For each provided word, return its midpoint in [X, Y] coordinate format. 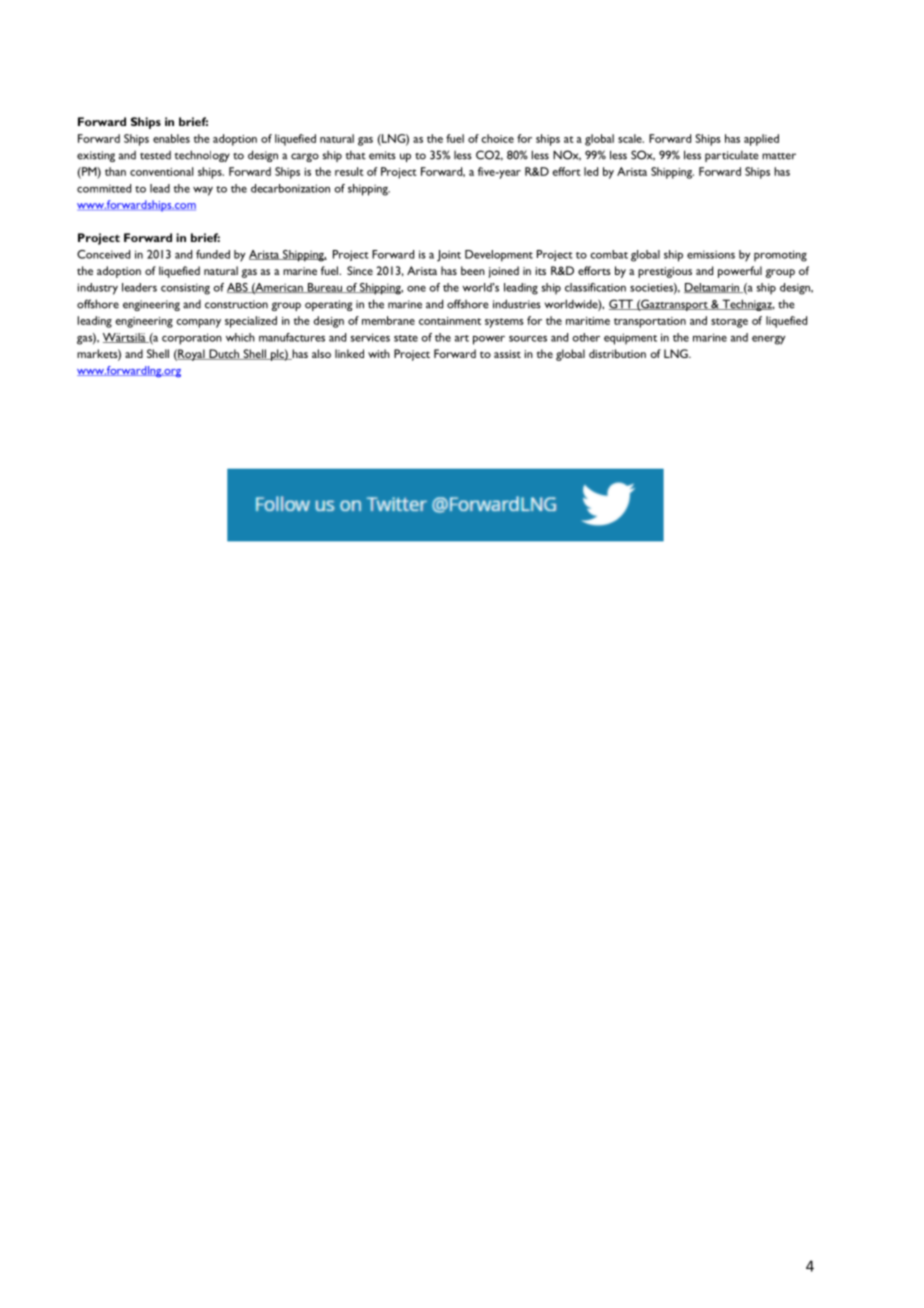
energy [768, 340]
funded [213, 254]
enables [171, 138]
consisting [185, 289]
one [416, 289]
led [591, 171]
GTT [622, 304]
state [406, 338]
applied [761, 140]
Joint [449, 256]
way [203, 191]
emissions [711, 254]
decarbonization [290, 188]
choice [497, 138]
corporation [192, 339]
